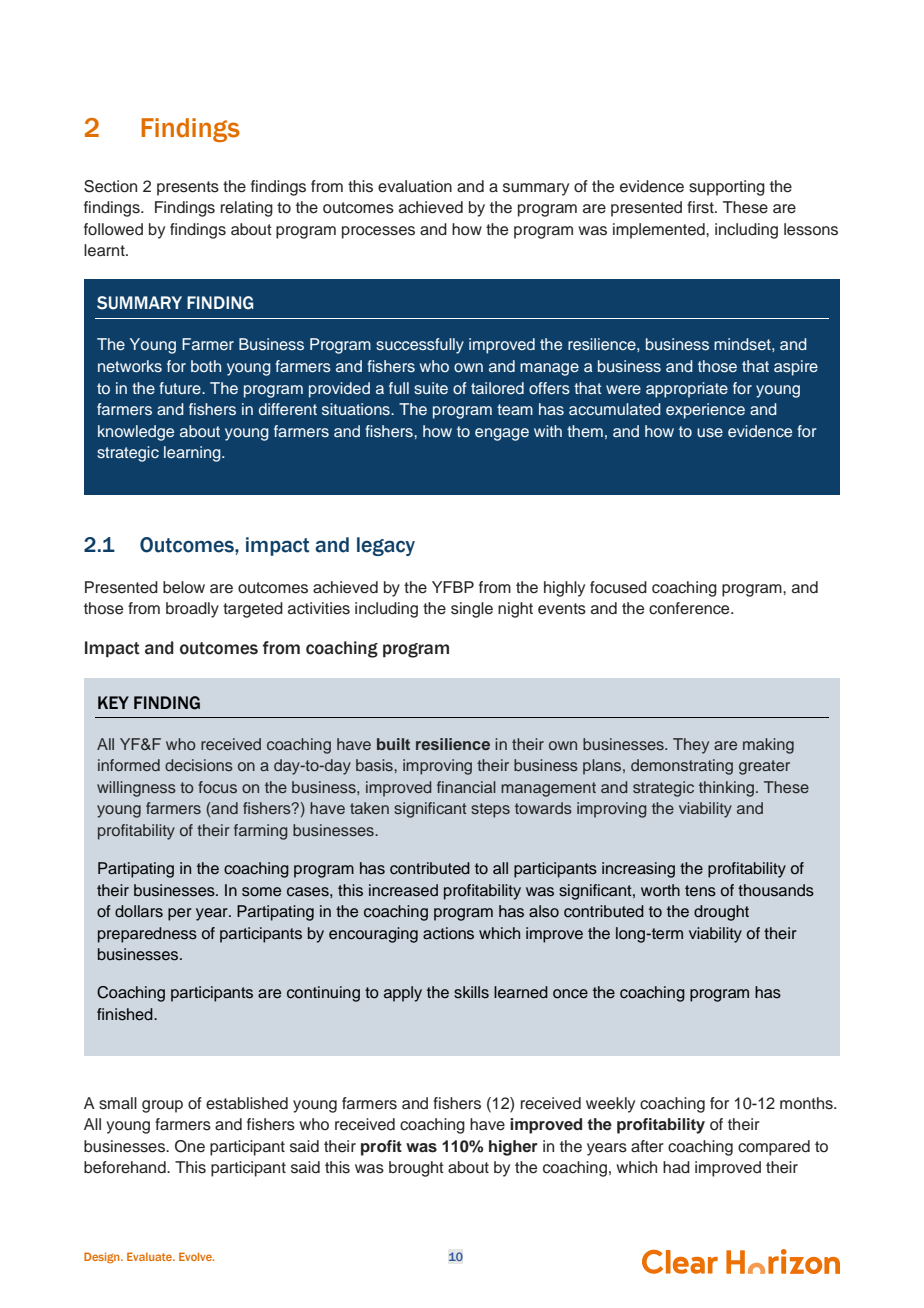  Describe the element at coordinates (701, 207) in the document. I see `first` at that location.
